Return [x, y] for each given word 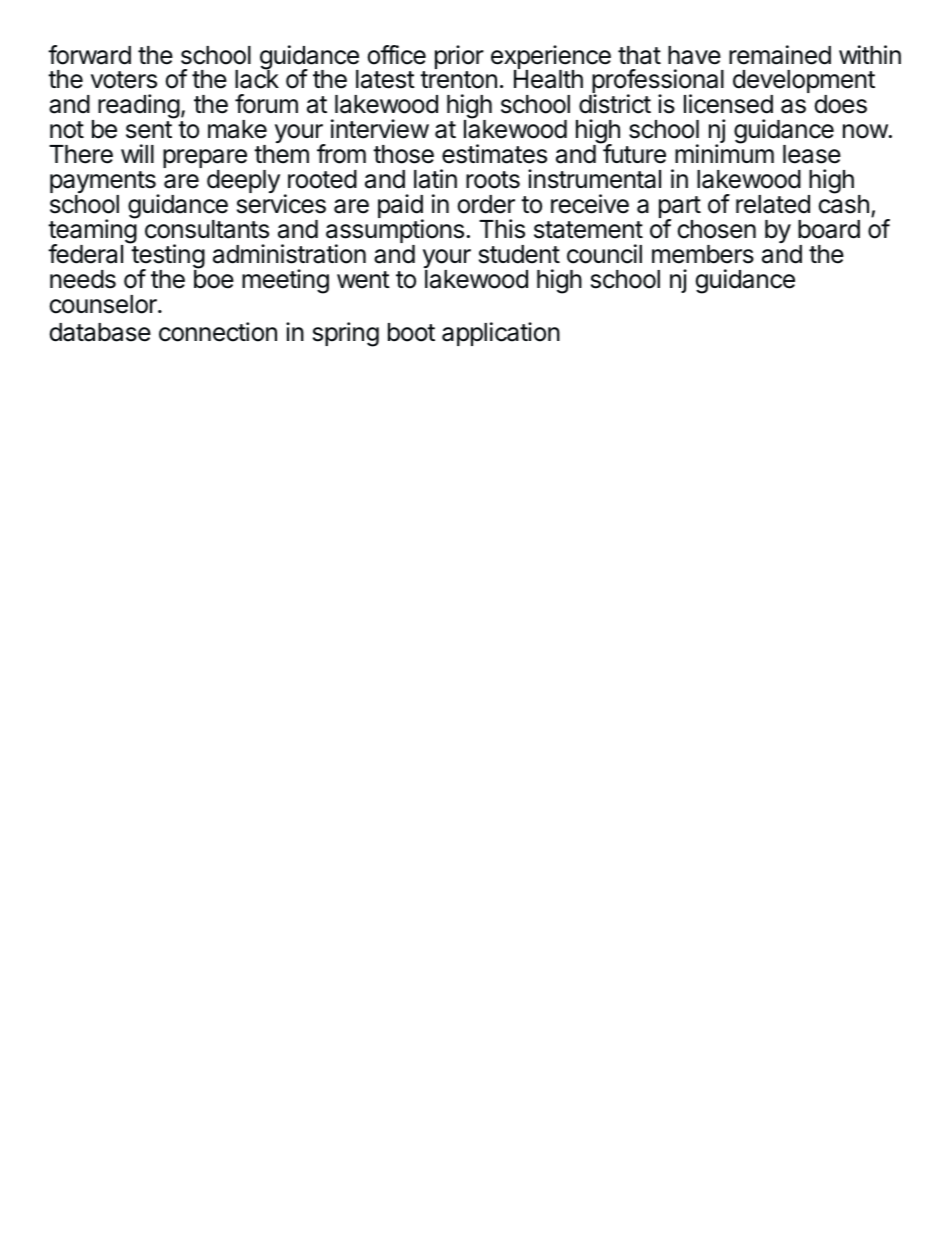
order [486, 204]
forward [89, 55]
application [501, 334]
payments [104, 183]
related [773, 204]
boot [411, 332]
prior [459, 58]
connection [218, 332]
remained [780, 55]
